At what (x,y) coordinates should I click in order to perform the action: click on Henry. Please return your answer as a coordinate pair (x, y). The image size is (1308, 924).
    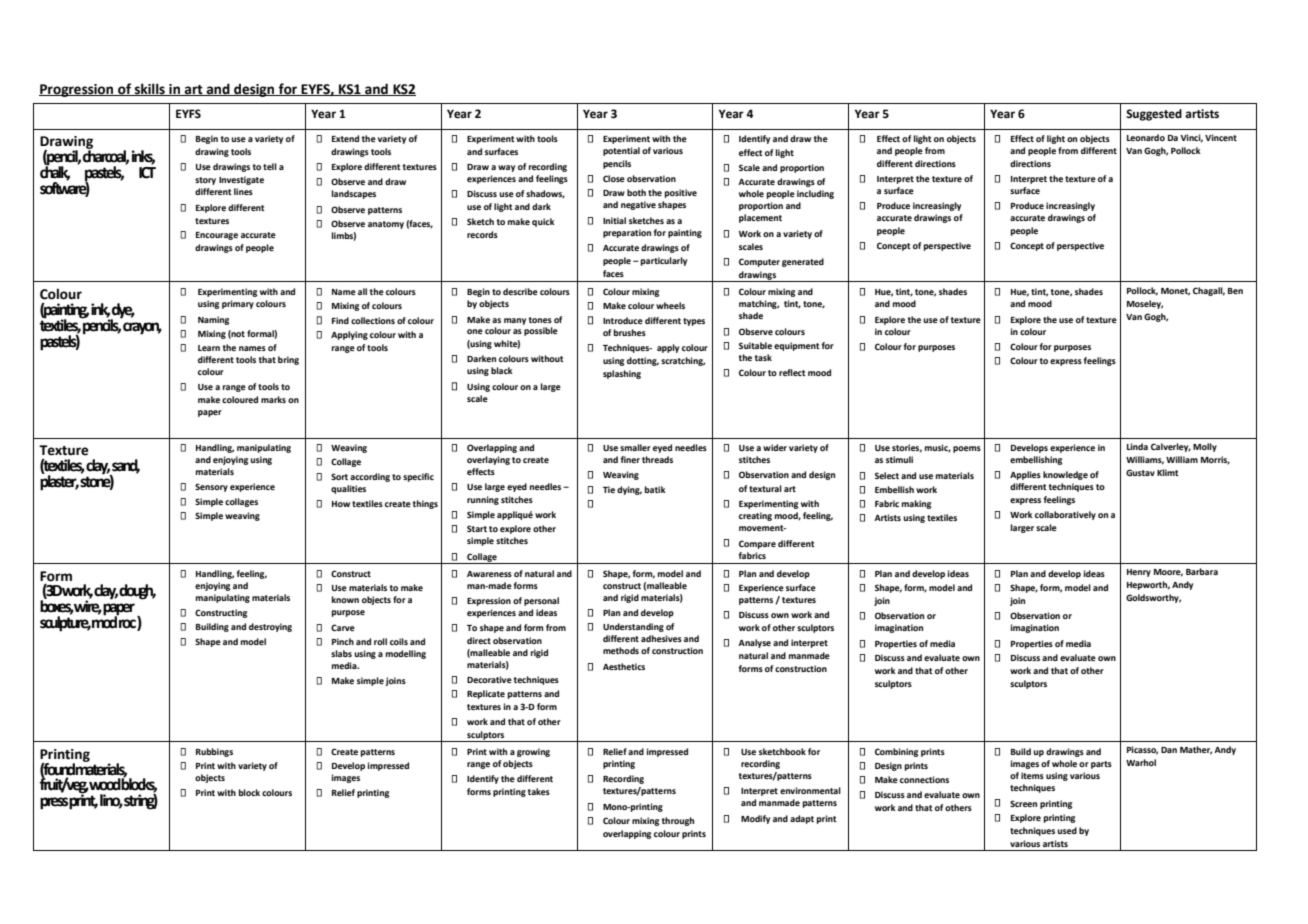
    Looking at the image, I should click on (1139, 573).
